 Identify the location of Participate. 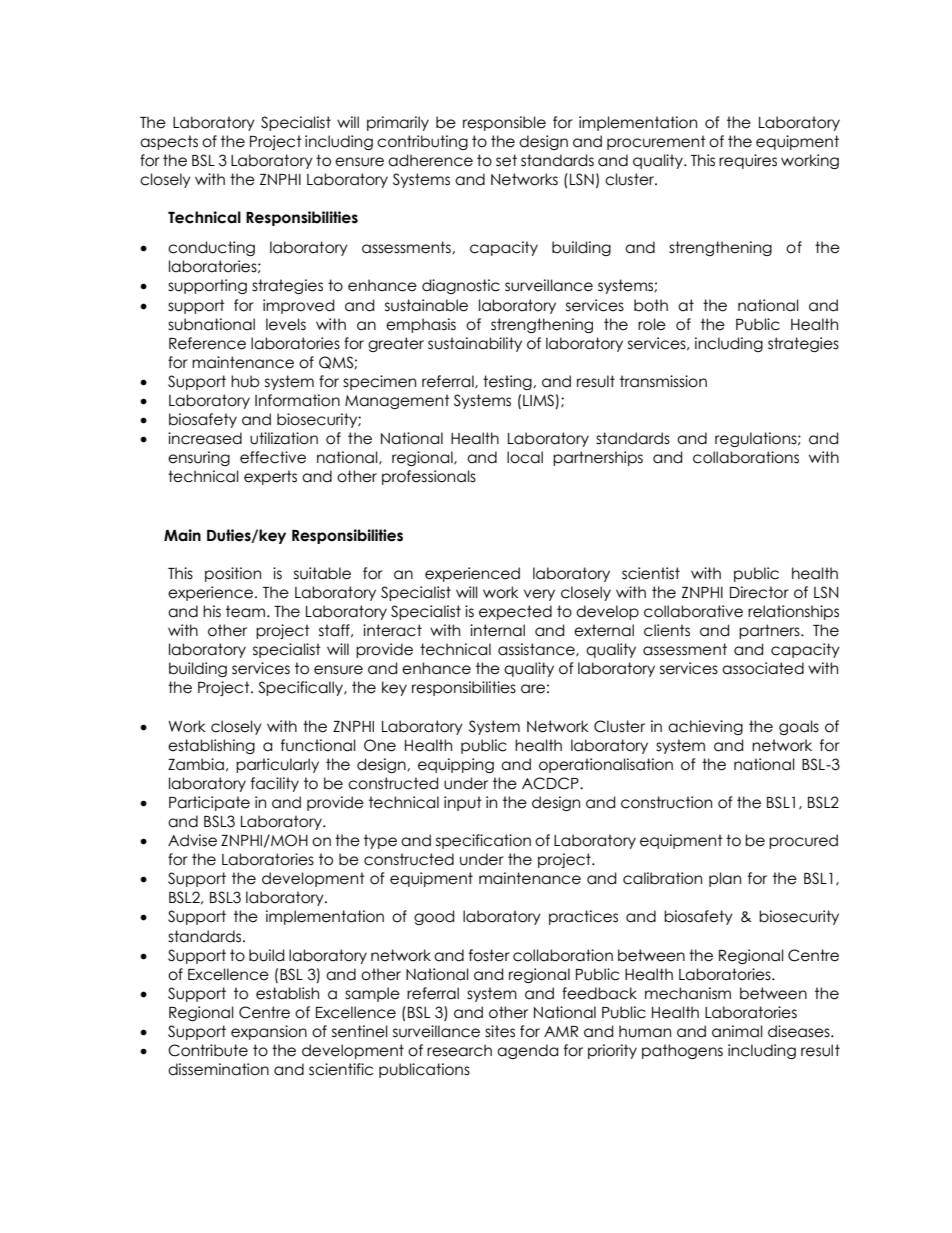
(209, 803).
